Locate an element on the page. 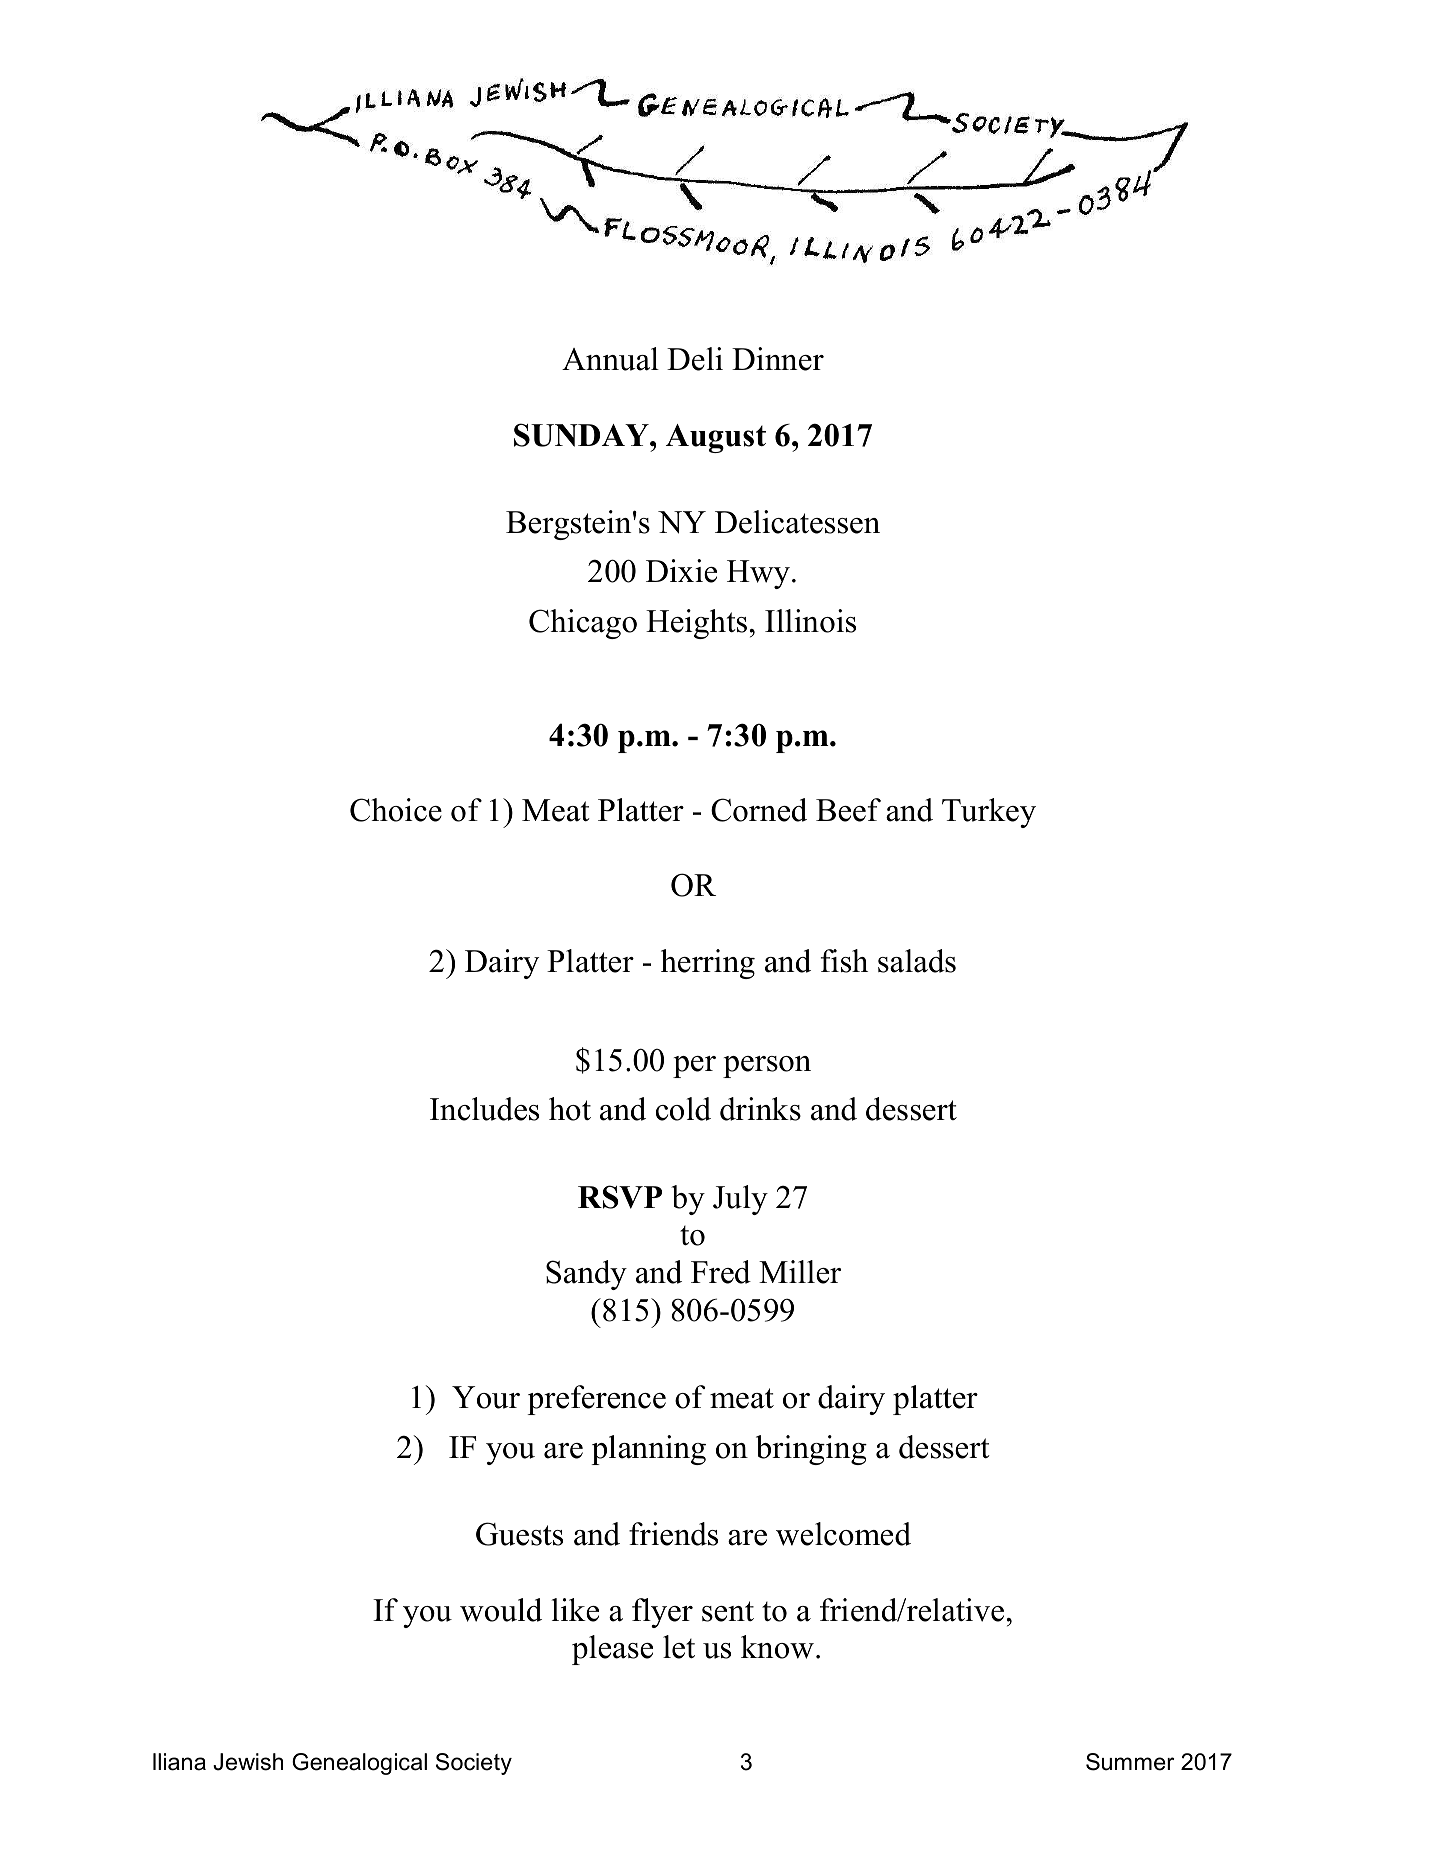  Genealogical is located at coordinates (359, 1764).
